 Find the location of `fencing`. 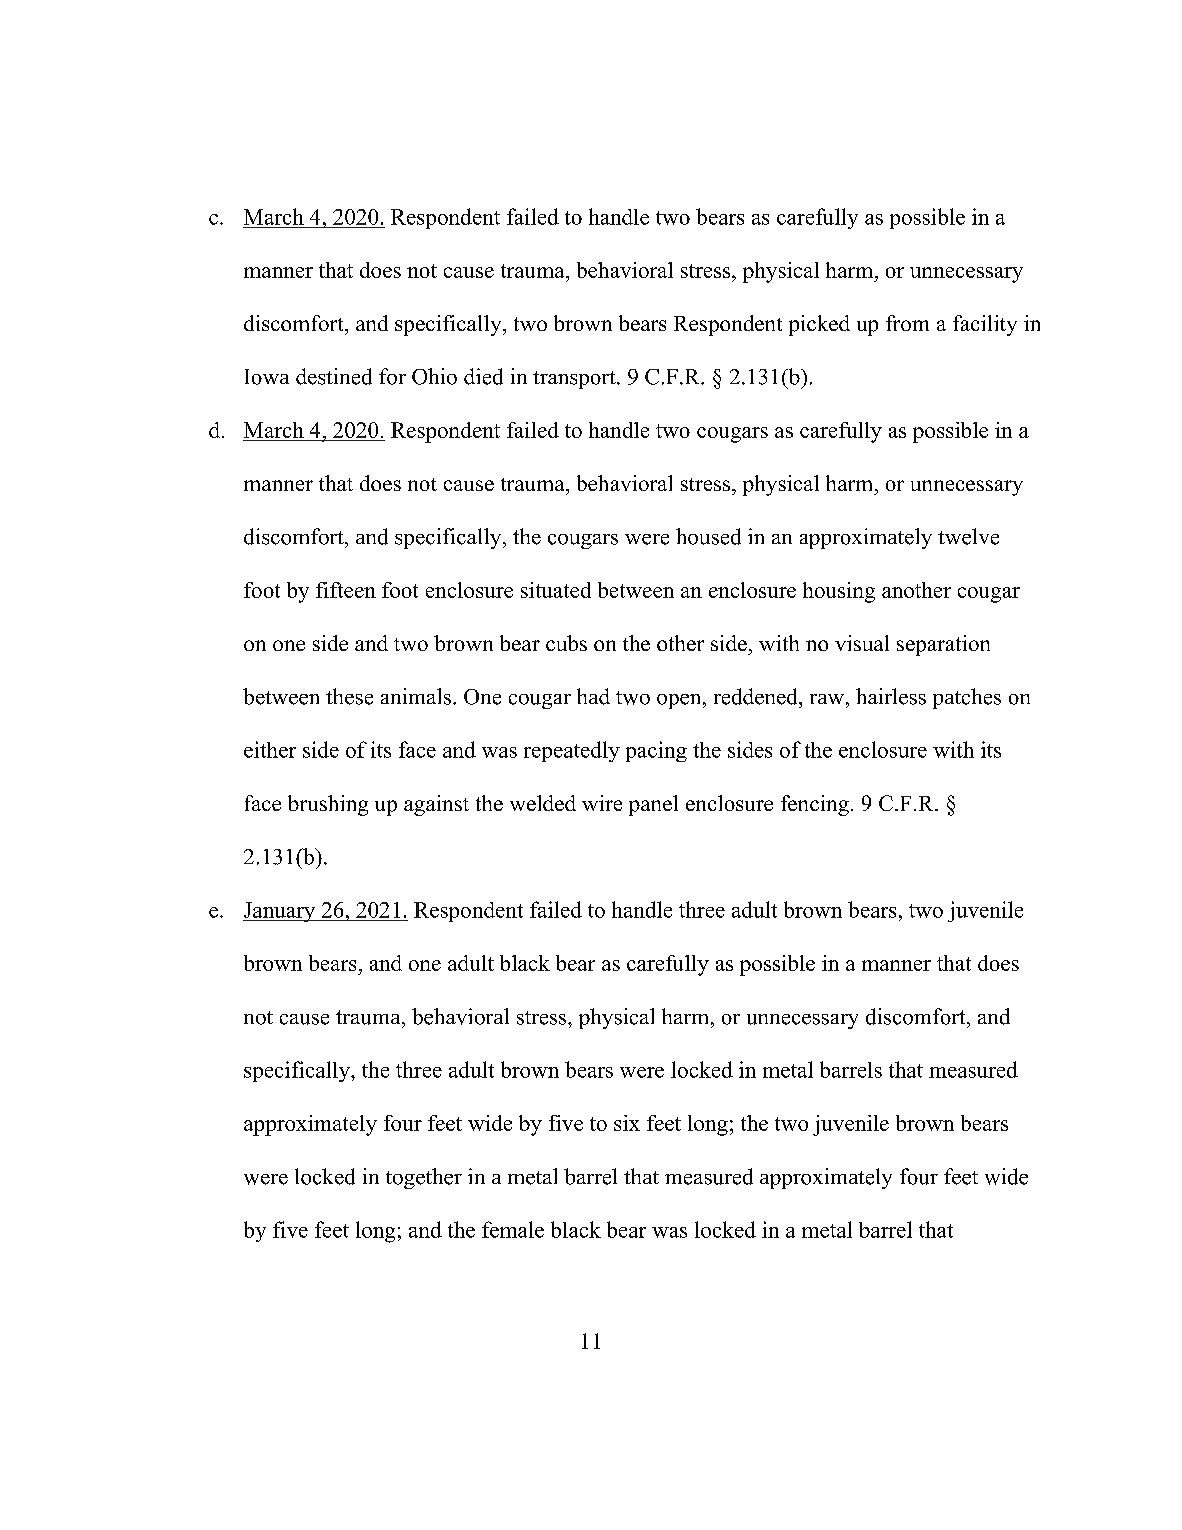

fencing is located at coordinates (815, 805).
